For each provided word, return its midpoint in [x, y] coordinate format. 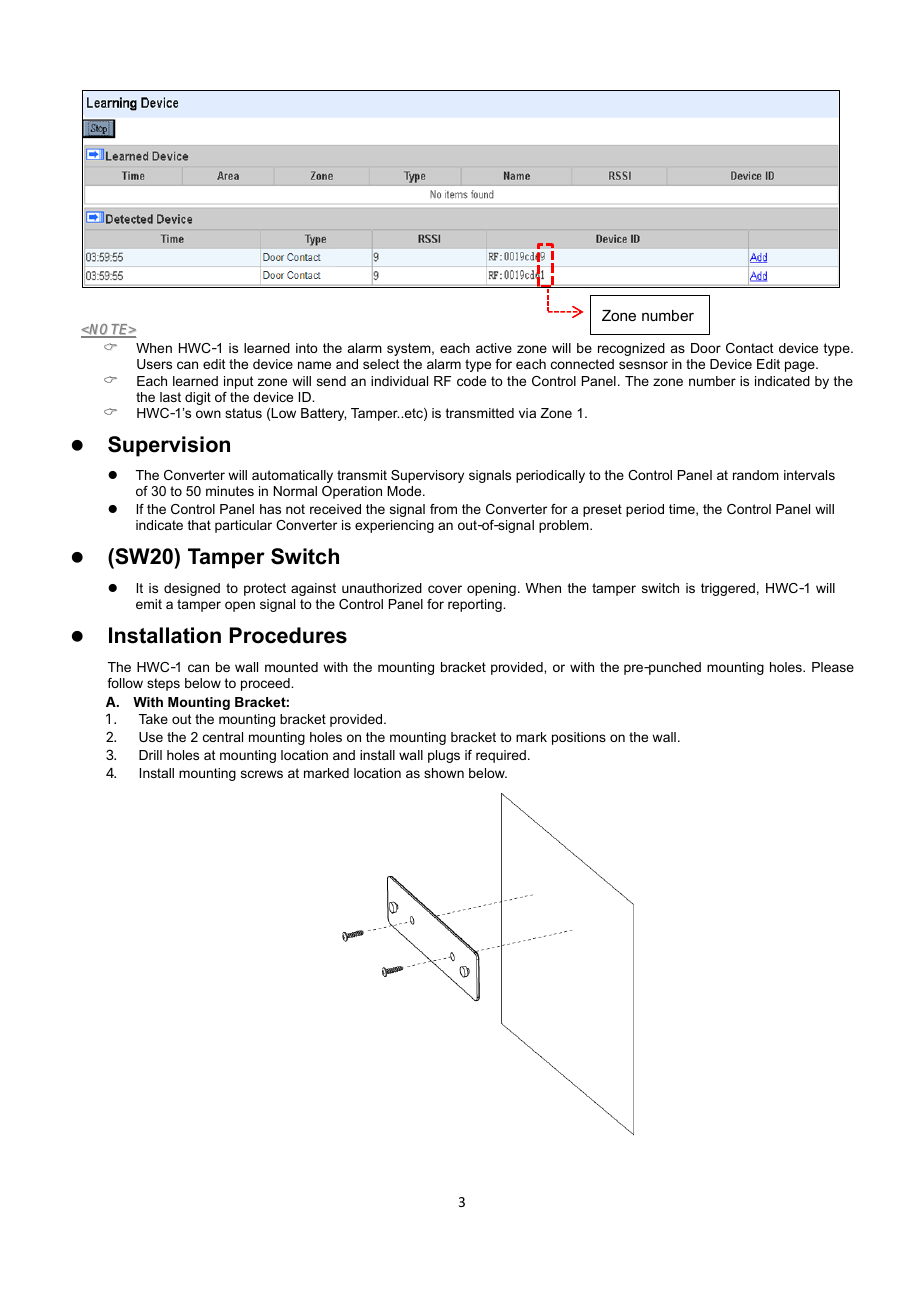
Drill [150, 755]
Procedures [288, 635]
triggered [728, 589]
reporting [476, 605]
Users [154, 364]
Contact [750, 348]
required [501, 756]
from [443, 509]
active [494, 348]
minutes [230, 491]
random [756, 475]
